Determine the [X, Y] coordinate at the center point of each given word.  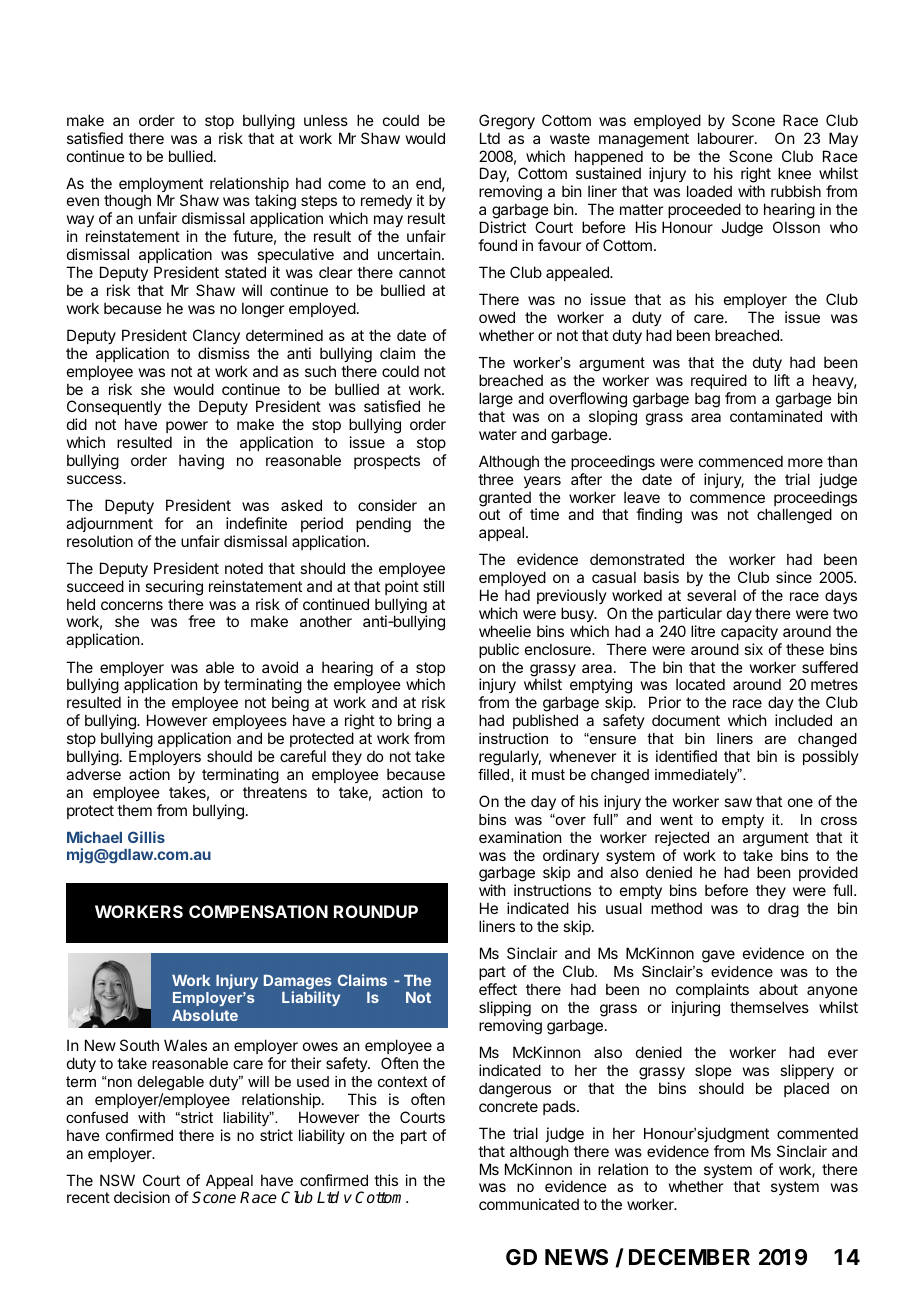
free [201, 621]
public [499, 650]
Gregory [507, 122]
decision [142, 1197]
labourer [727, 138]
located [700, 684]
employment [161, 186]
